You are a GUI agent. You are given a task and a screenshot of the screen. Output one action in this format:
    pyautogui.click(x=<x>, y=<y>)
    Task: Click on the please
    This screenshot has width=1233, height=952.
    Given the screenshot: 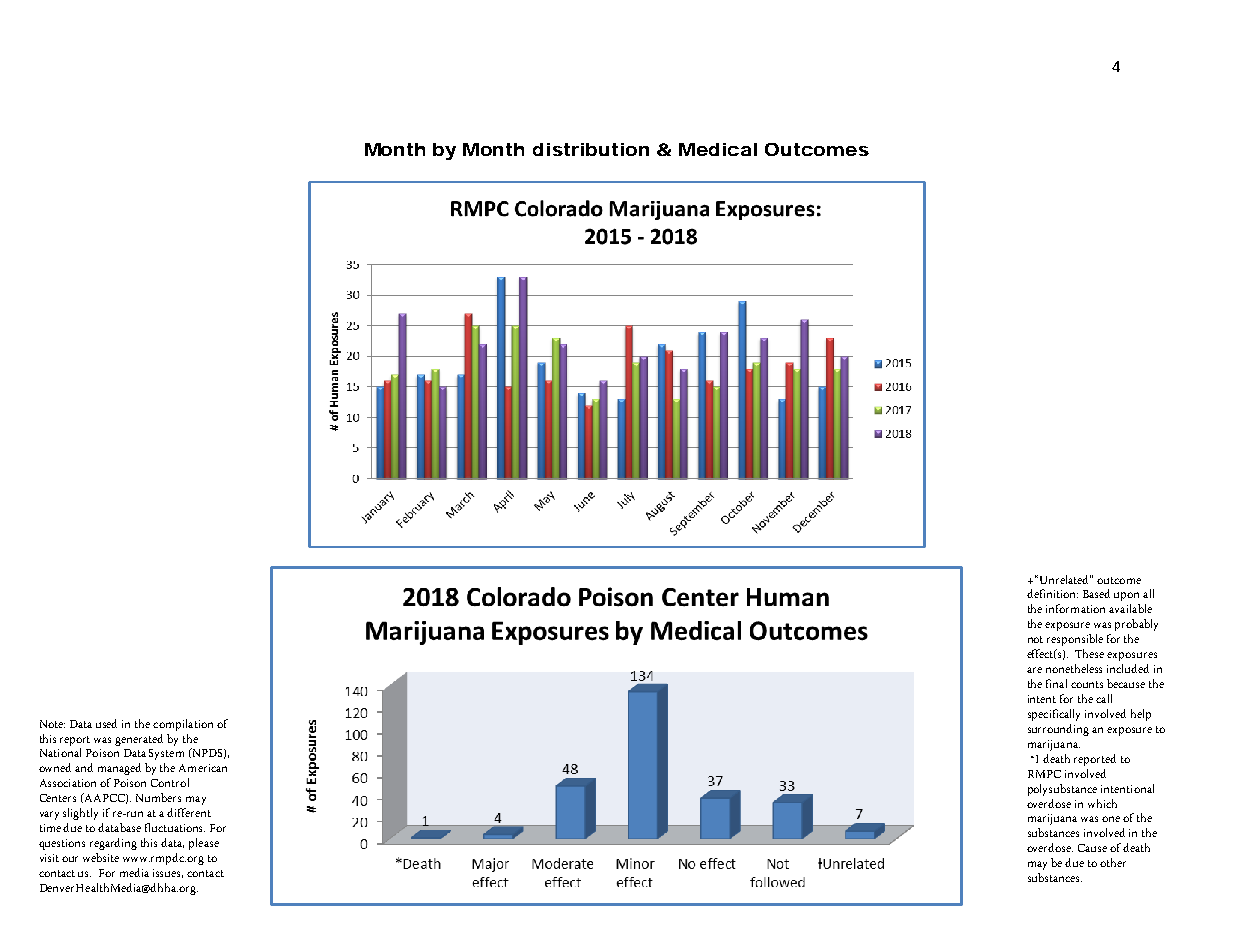 What is the action you would take?
    pyautogui.click(x=204, y=844)
